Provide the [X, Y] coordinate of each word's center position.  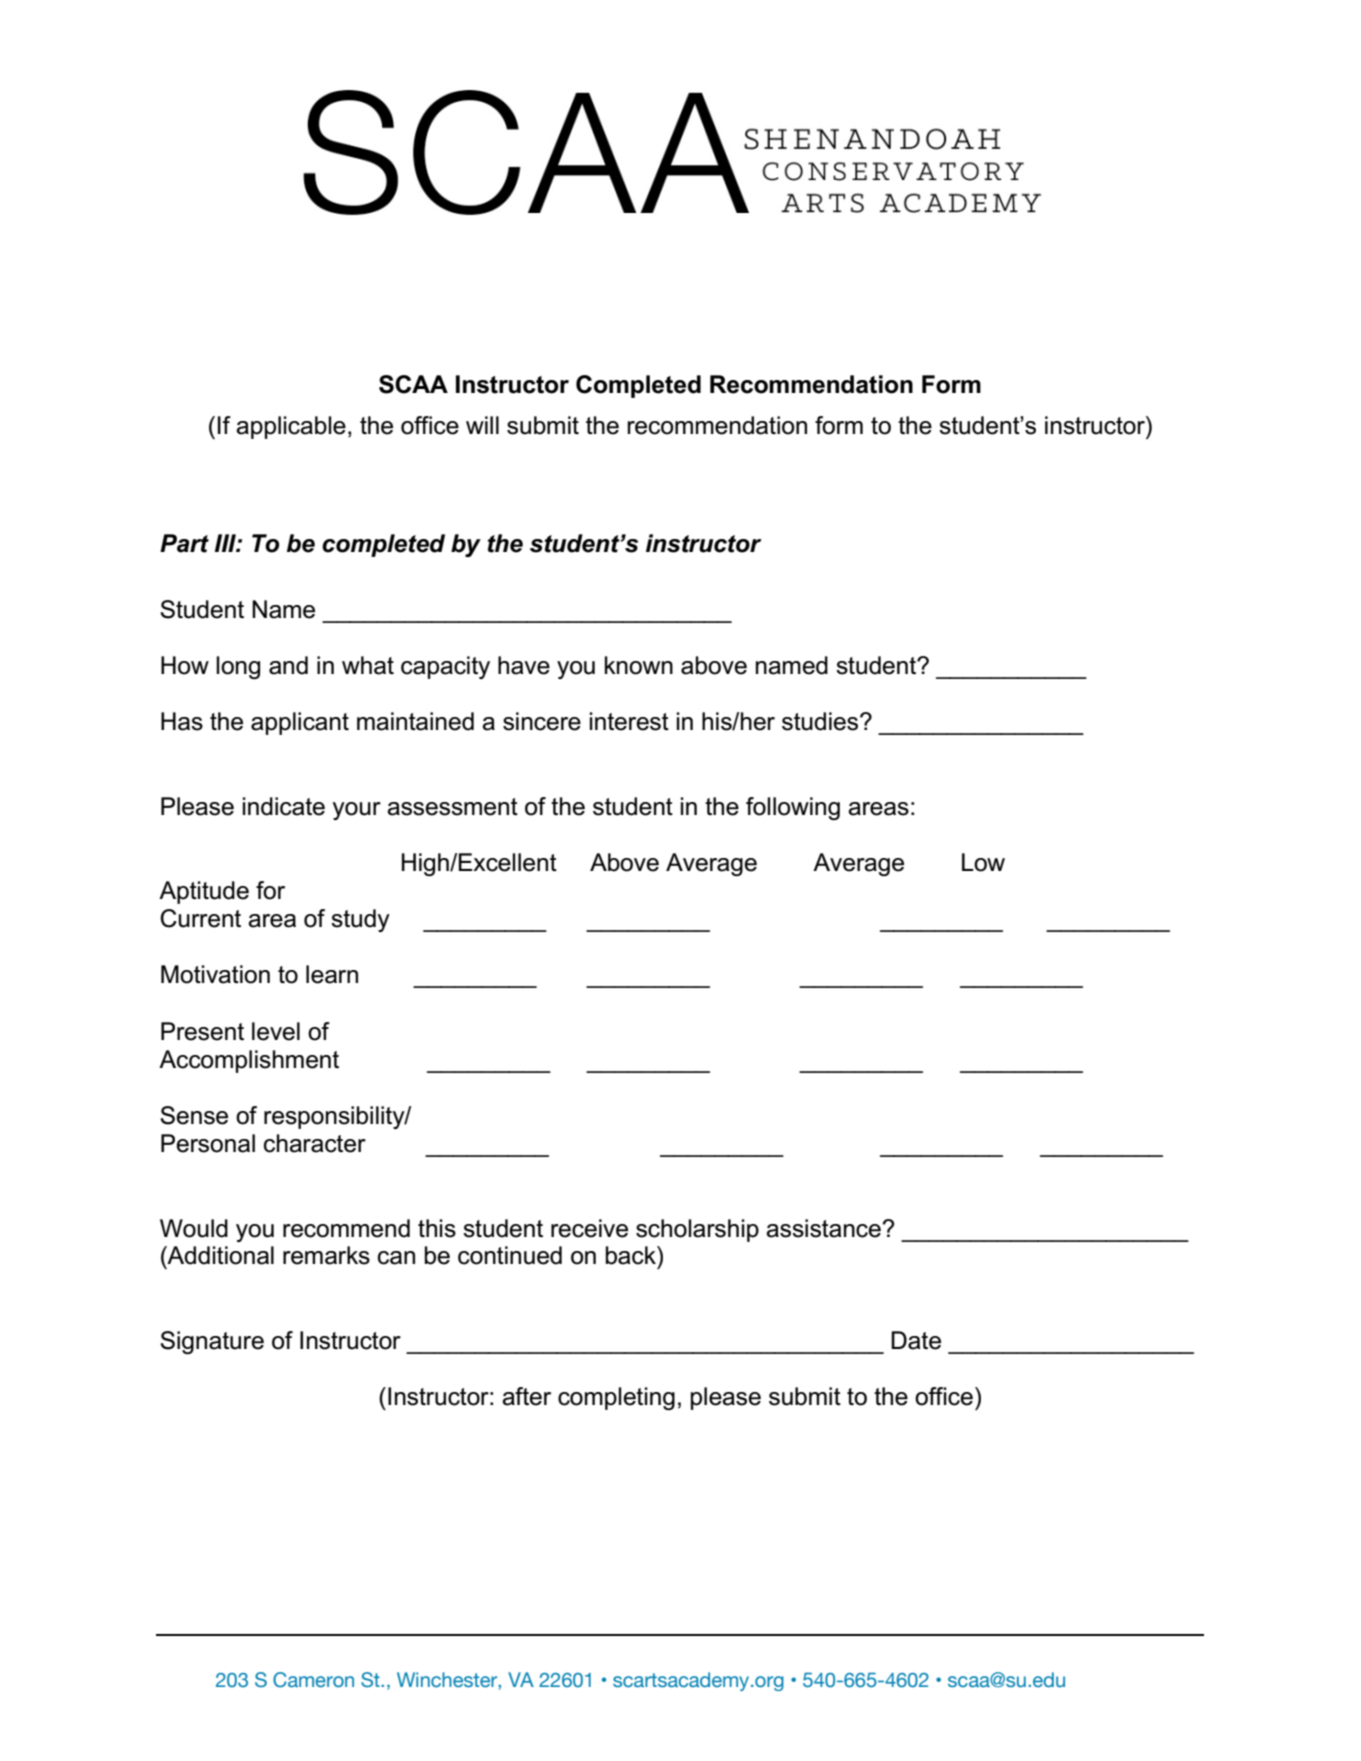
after [526, 1396]
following [793, 808]
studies [821, 721]
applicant [300, 723]
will [482, 425]
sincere [542, 721]
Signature [212, 1342]
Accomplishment [249, 1061]
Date [916, 1340]
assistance [824, 1228]
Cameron [313, 1680]
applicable [291, 427]
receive [589, 1228]
